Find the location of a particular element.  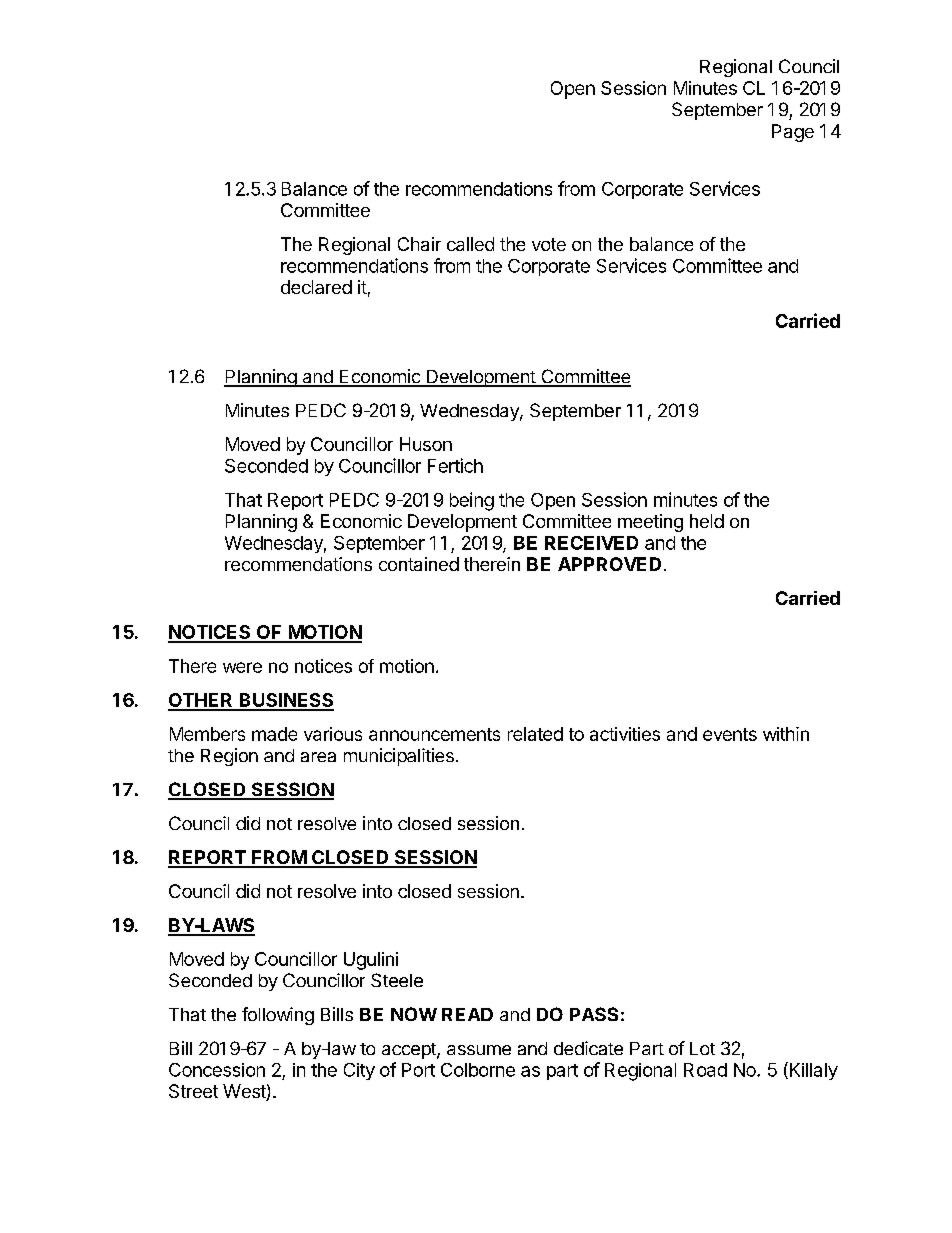

Concession is located at coordinates (217, 1070).
